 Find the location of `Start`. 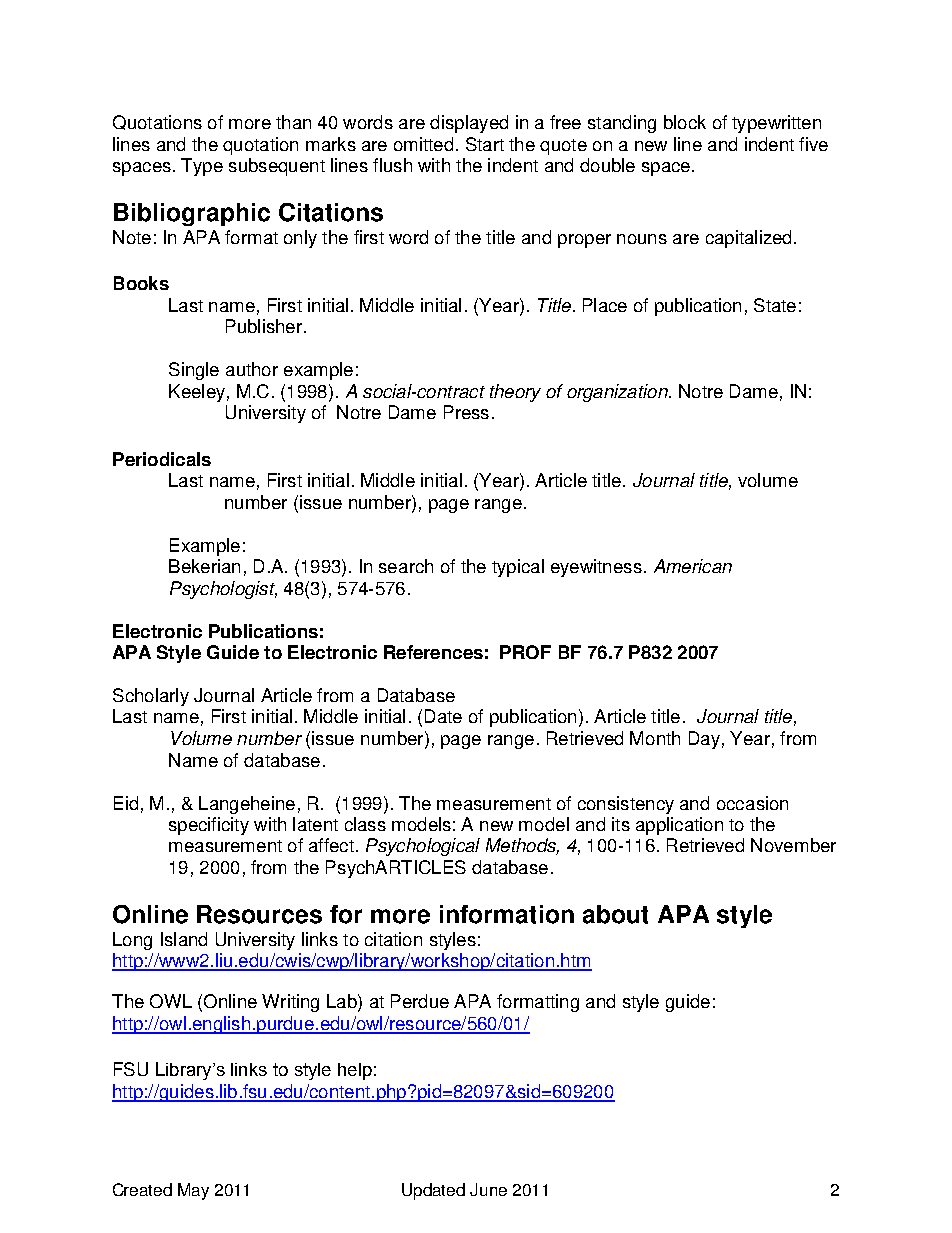

Start is located at coordinates (485, 144).
